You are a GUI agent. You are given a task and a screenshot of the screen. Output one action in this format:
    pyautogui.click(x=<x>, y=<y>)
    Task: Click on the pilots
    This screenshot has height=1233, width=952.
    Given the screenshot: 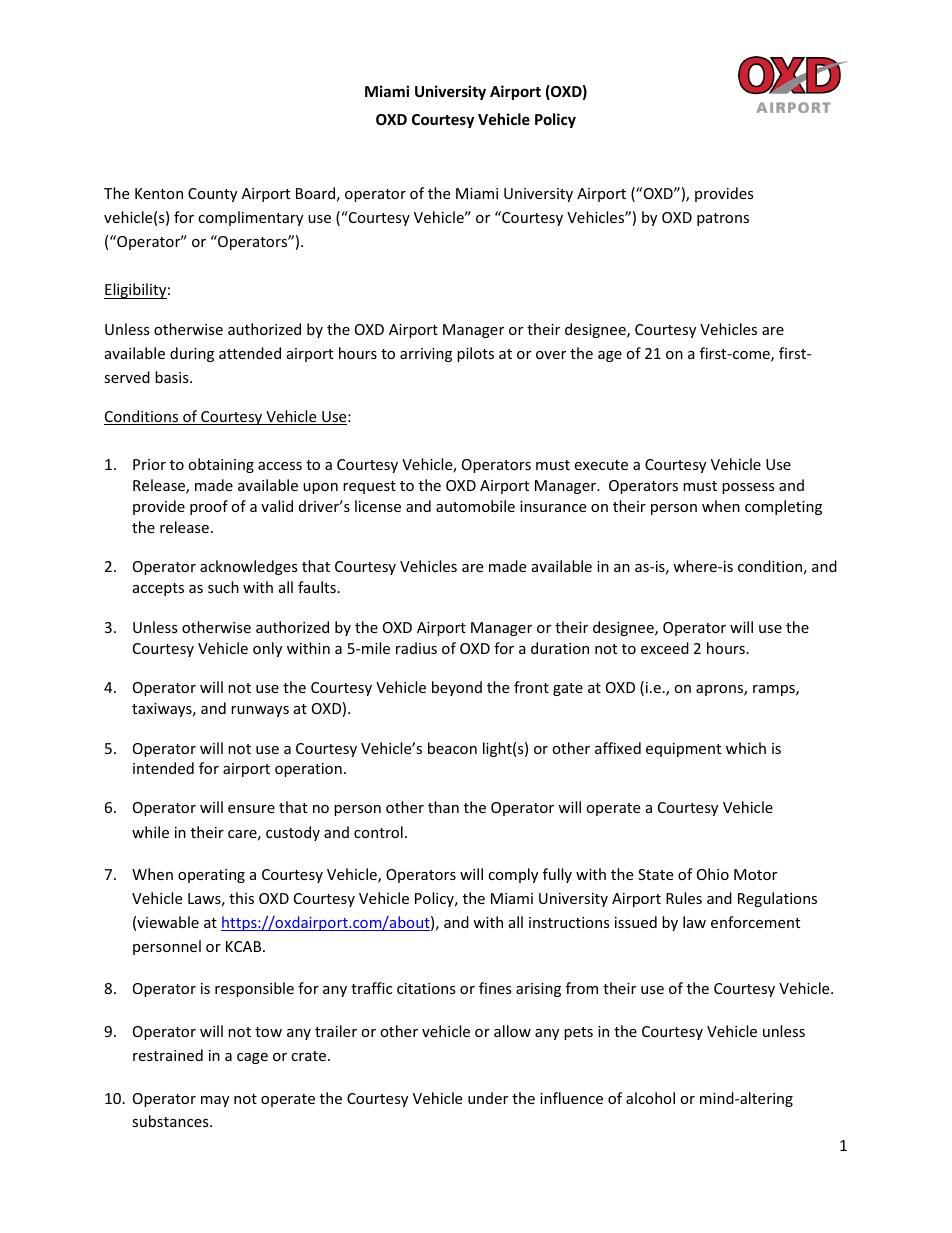 What is the action you would take?
    pyautogui.click(x=475, y=354)
